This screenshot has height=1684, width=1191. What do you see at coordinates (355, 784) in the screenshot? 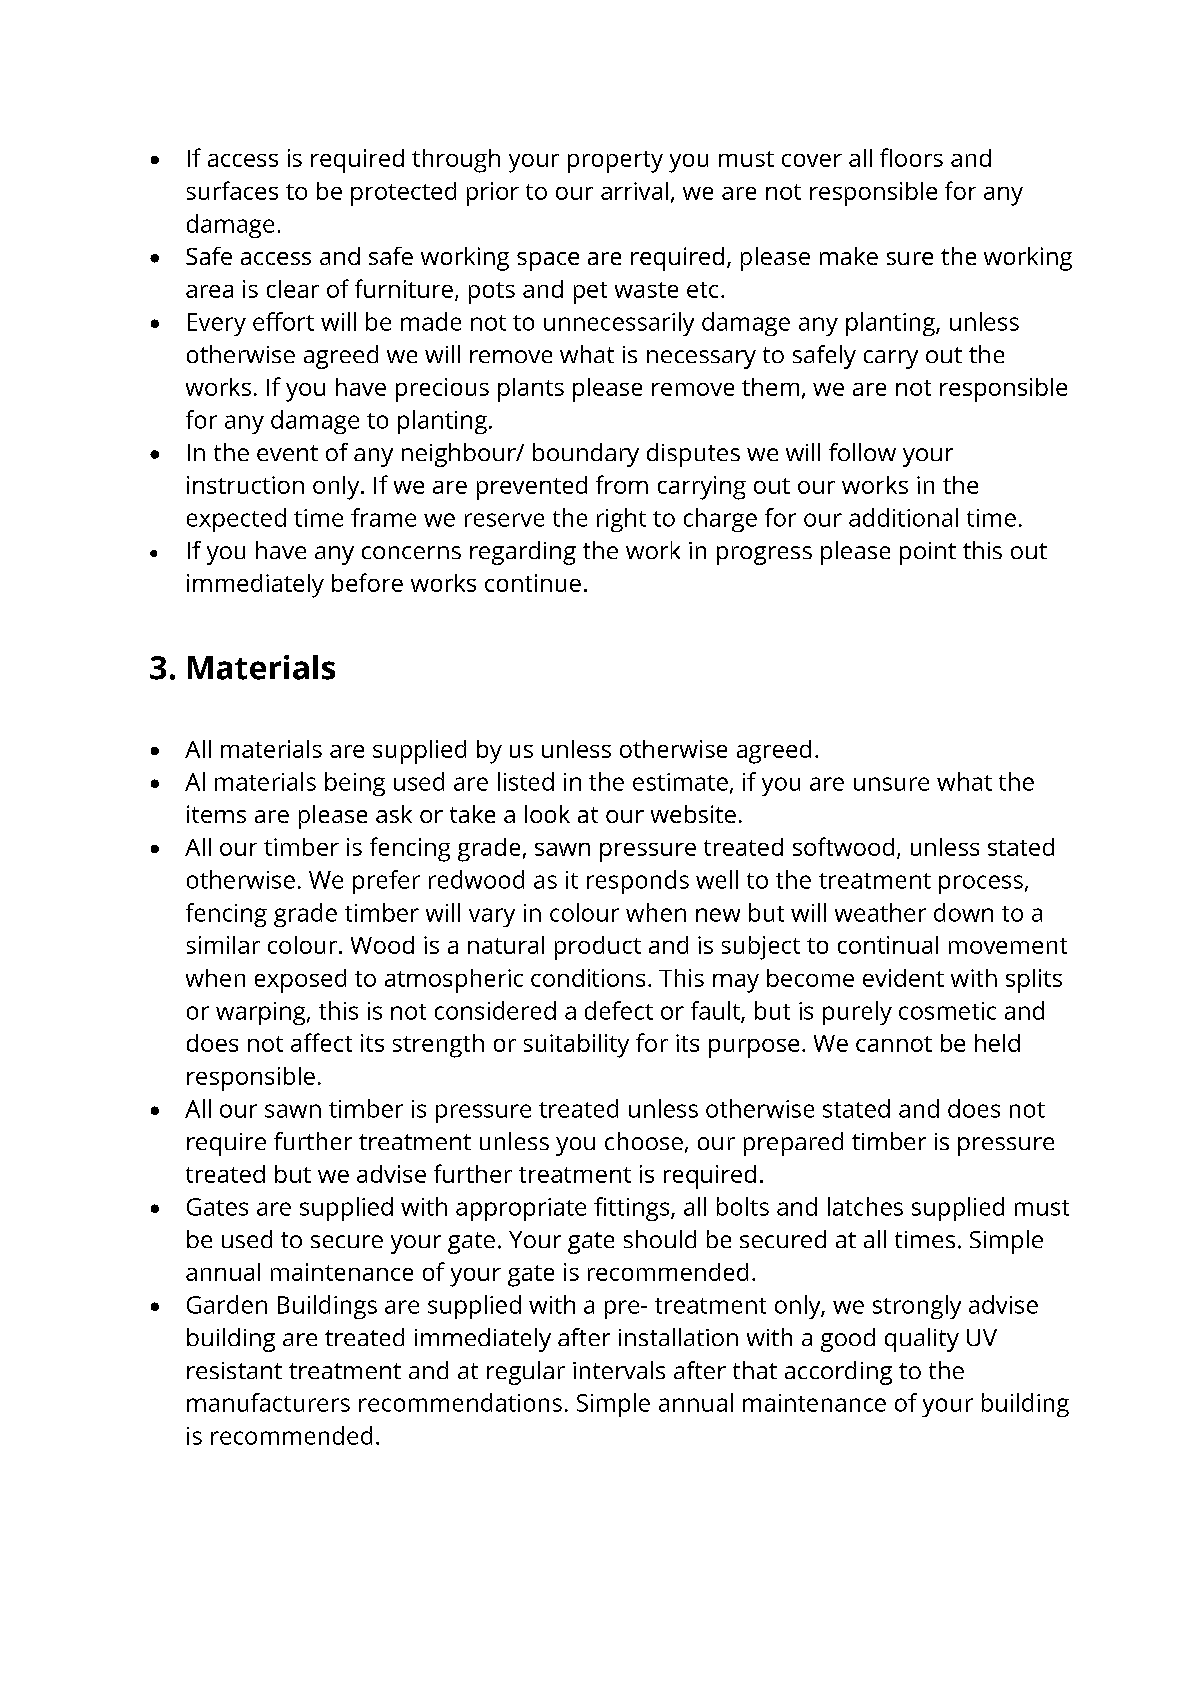
I see `being` at bounding box center [355, 784].
